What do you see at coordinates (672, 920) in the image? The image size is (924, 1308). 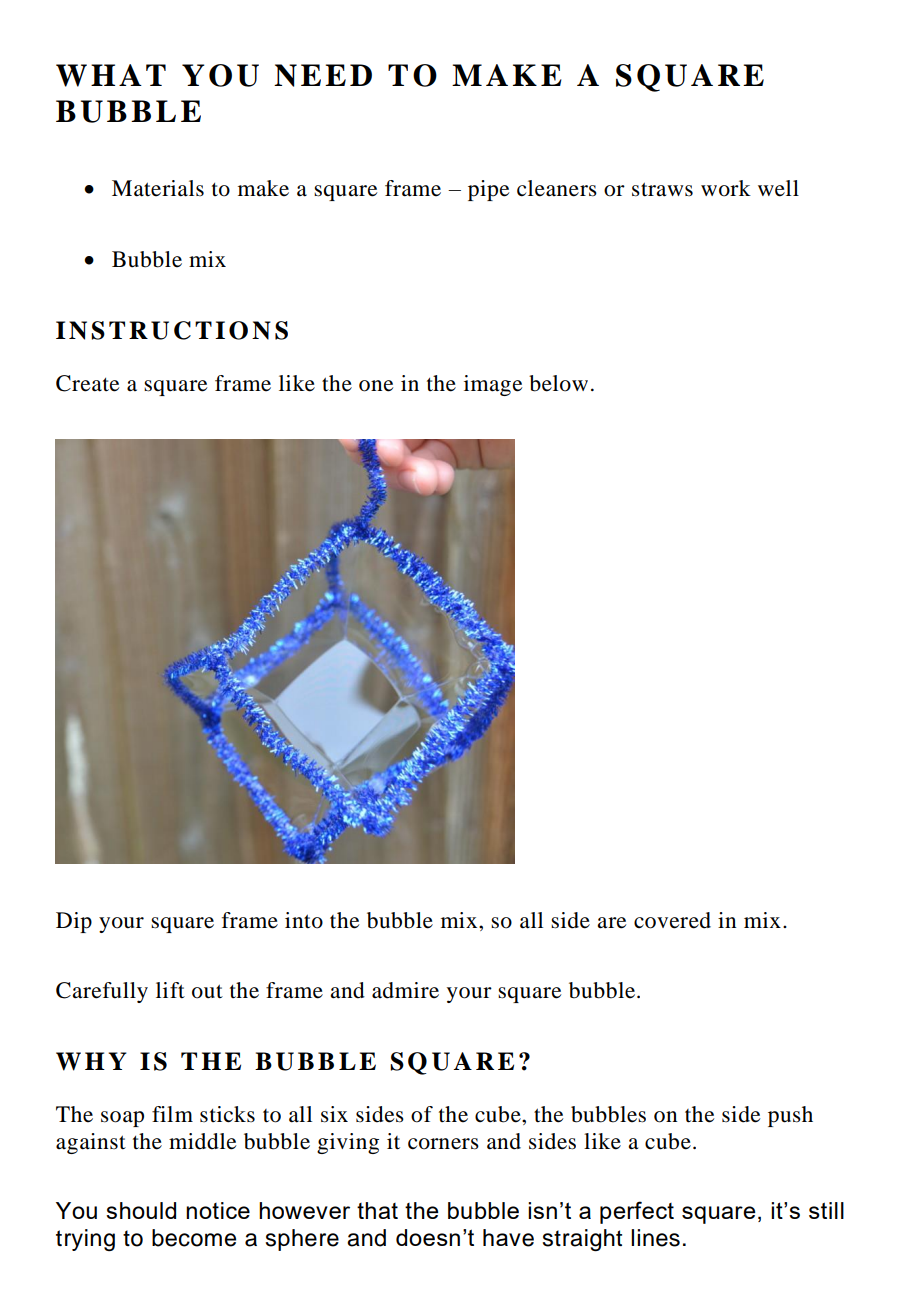 I see `covered` at bounding box center [672, 920].
